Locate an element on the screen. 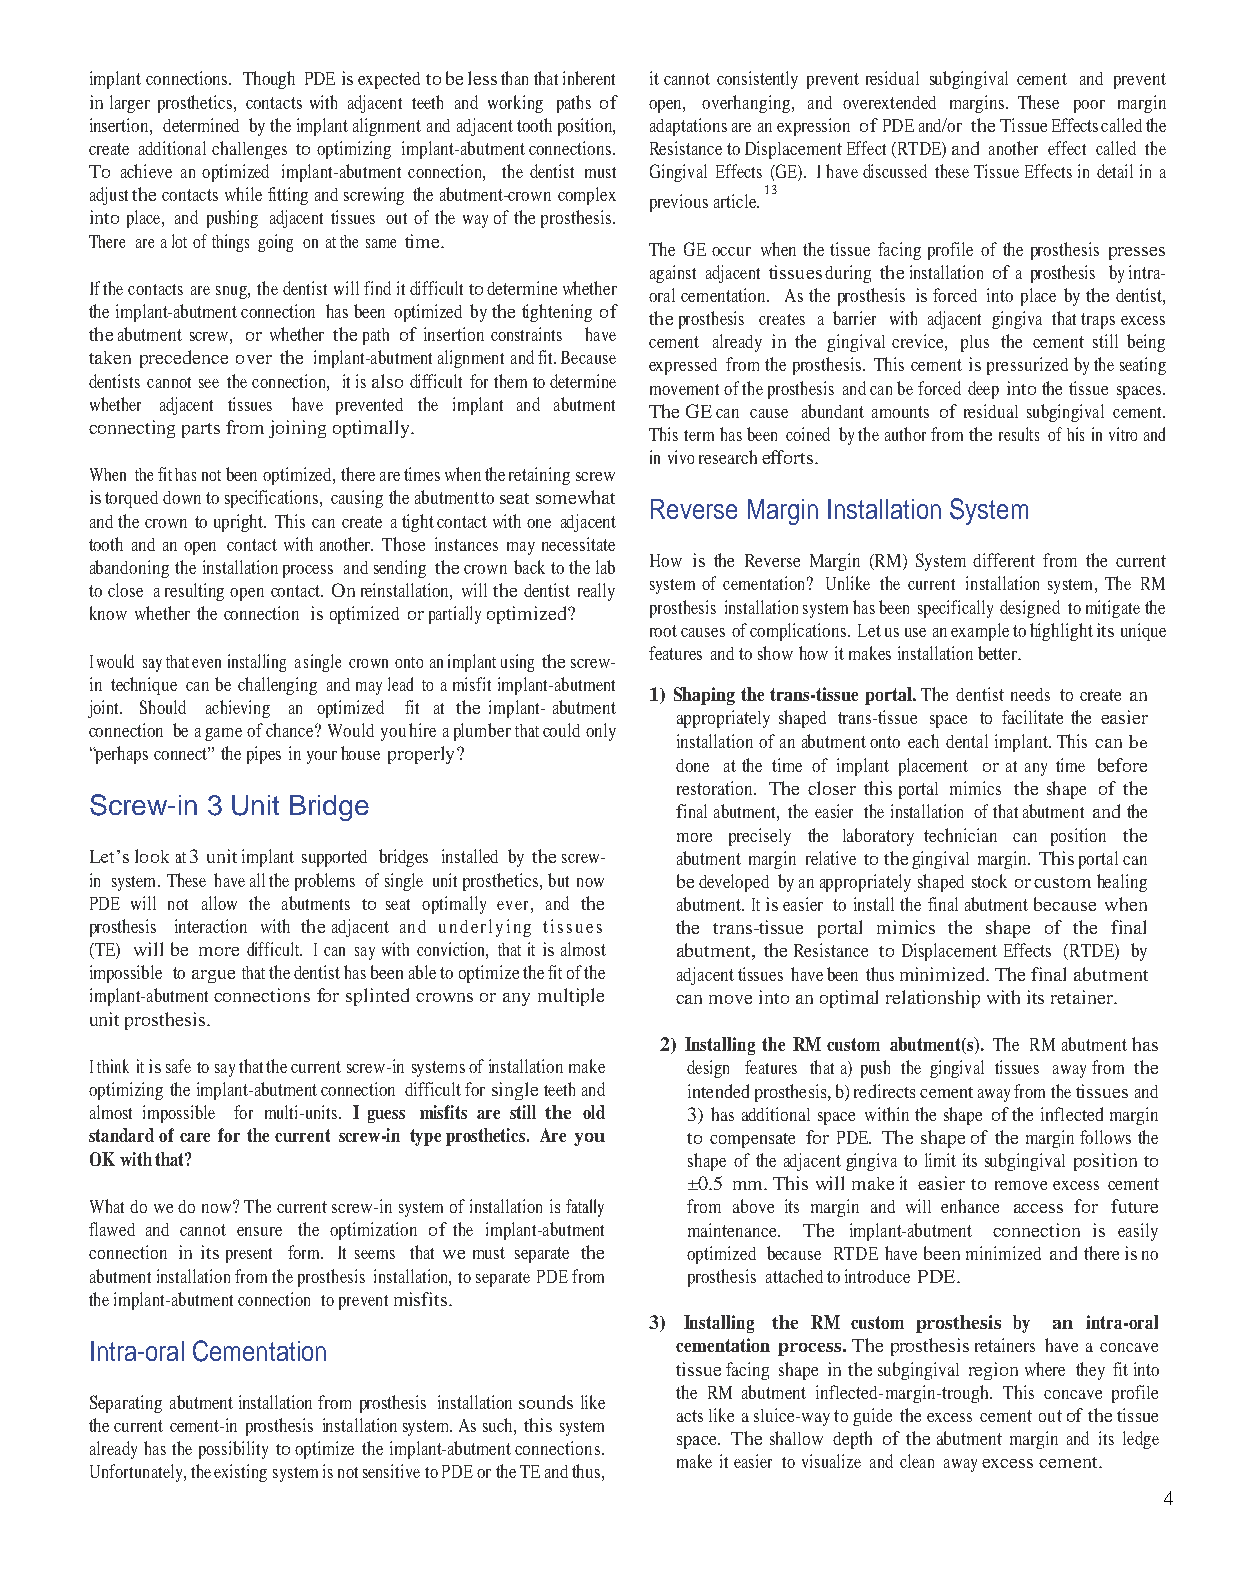 Image resolution: width=1234 pixels, height=1596 pixels. done is located at coordinates (692, 765).
